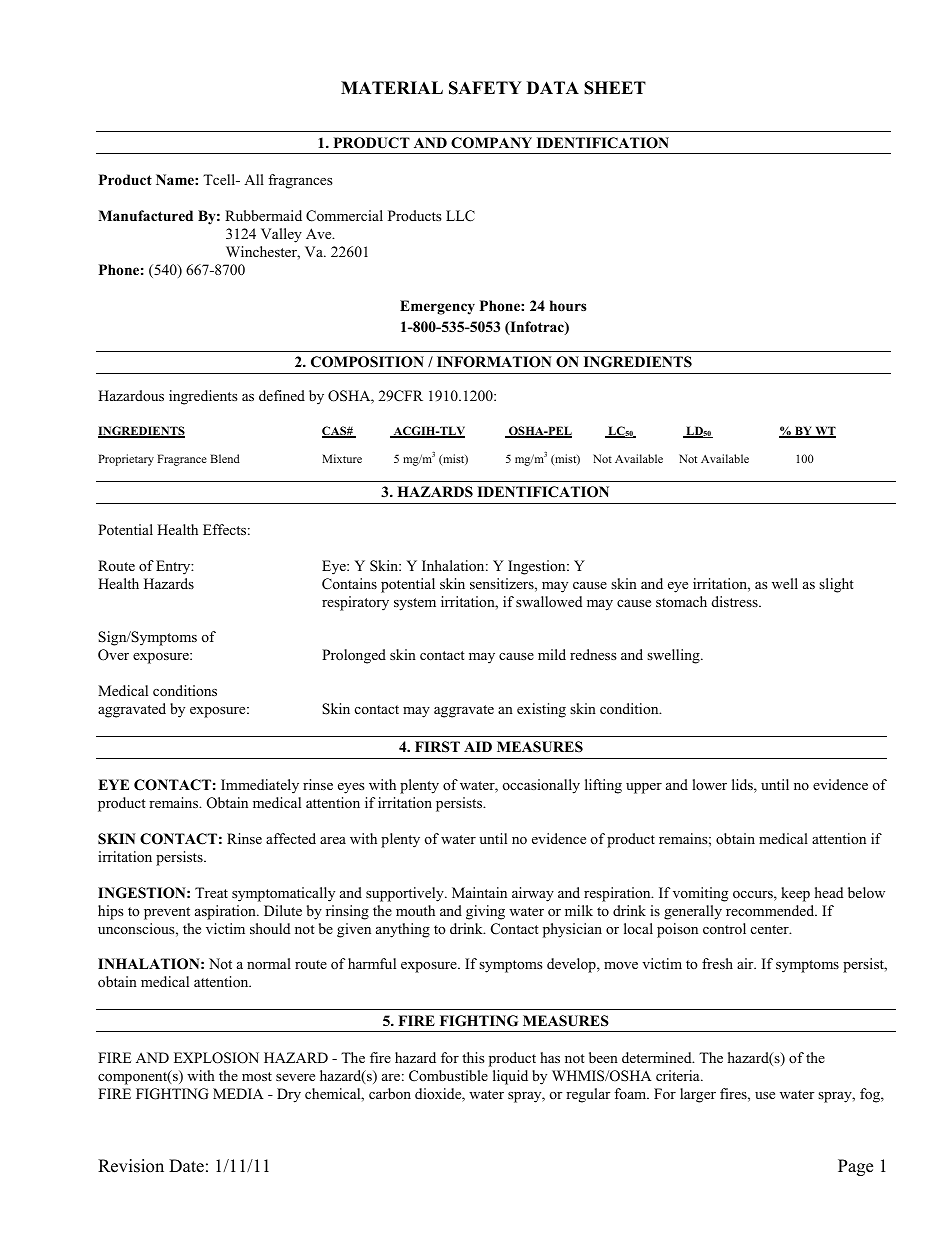 This page has width=952, height=1233. Describe the element at coordinates (615, 88) in the page. I see `SHEET` at that location.
